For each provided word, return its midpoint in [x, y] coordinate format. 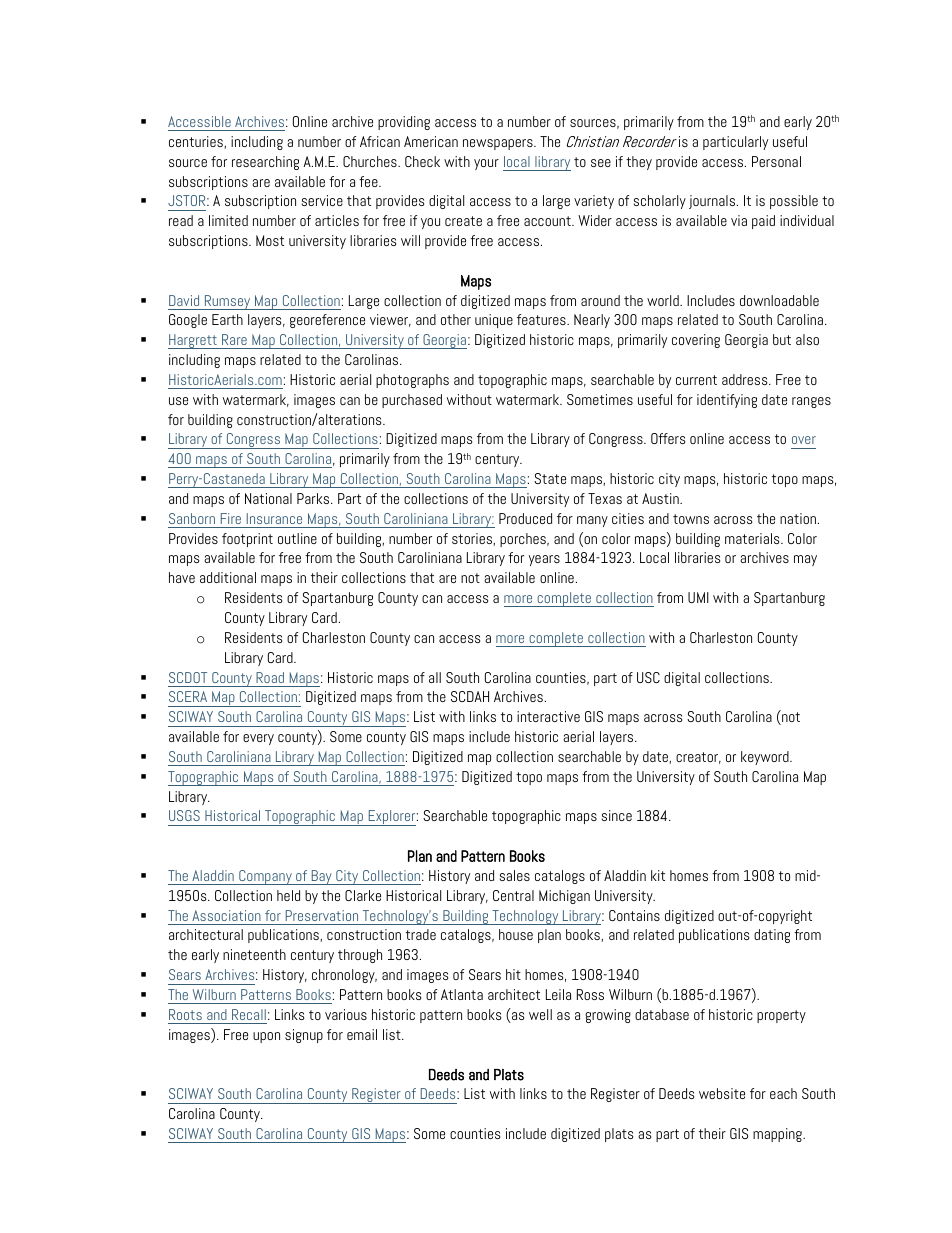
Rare [234, 339]
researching [265, 163]
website [722, 1093]
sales [515, 875]
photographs [412, 381]
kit [658, 875]
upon [266, 1037]
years [544, 560]
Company [265, 877]
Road [270, 677]
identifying [727, 401]
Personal [776, 161]
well [540, 1014]
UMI [698, 597]
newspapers [499, 144]
